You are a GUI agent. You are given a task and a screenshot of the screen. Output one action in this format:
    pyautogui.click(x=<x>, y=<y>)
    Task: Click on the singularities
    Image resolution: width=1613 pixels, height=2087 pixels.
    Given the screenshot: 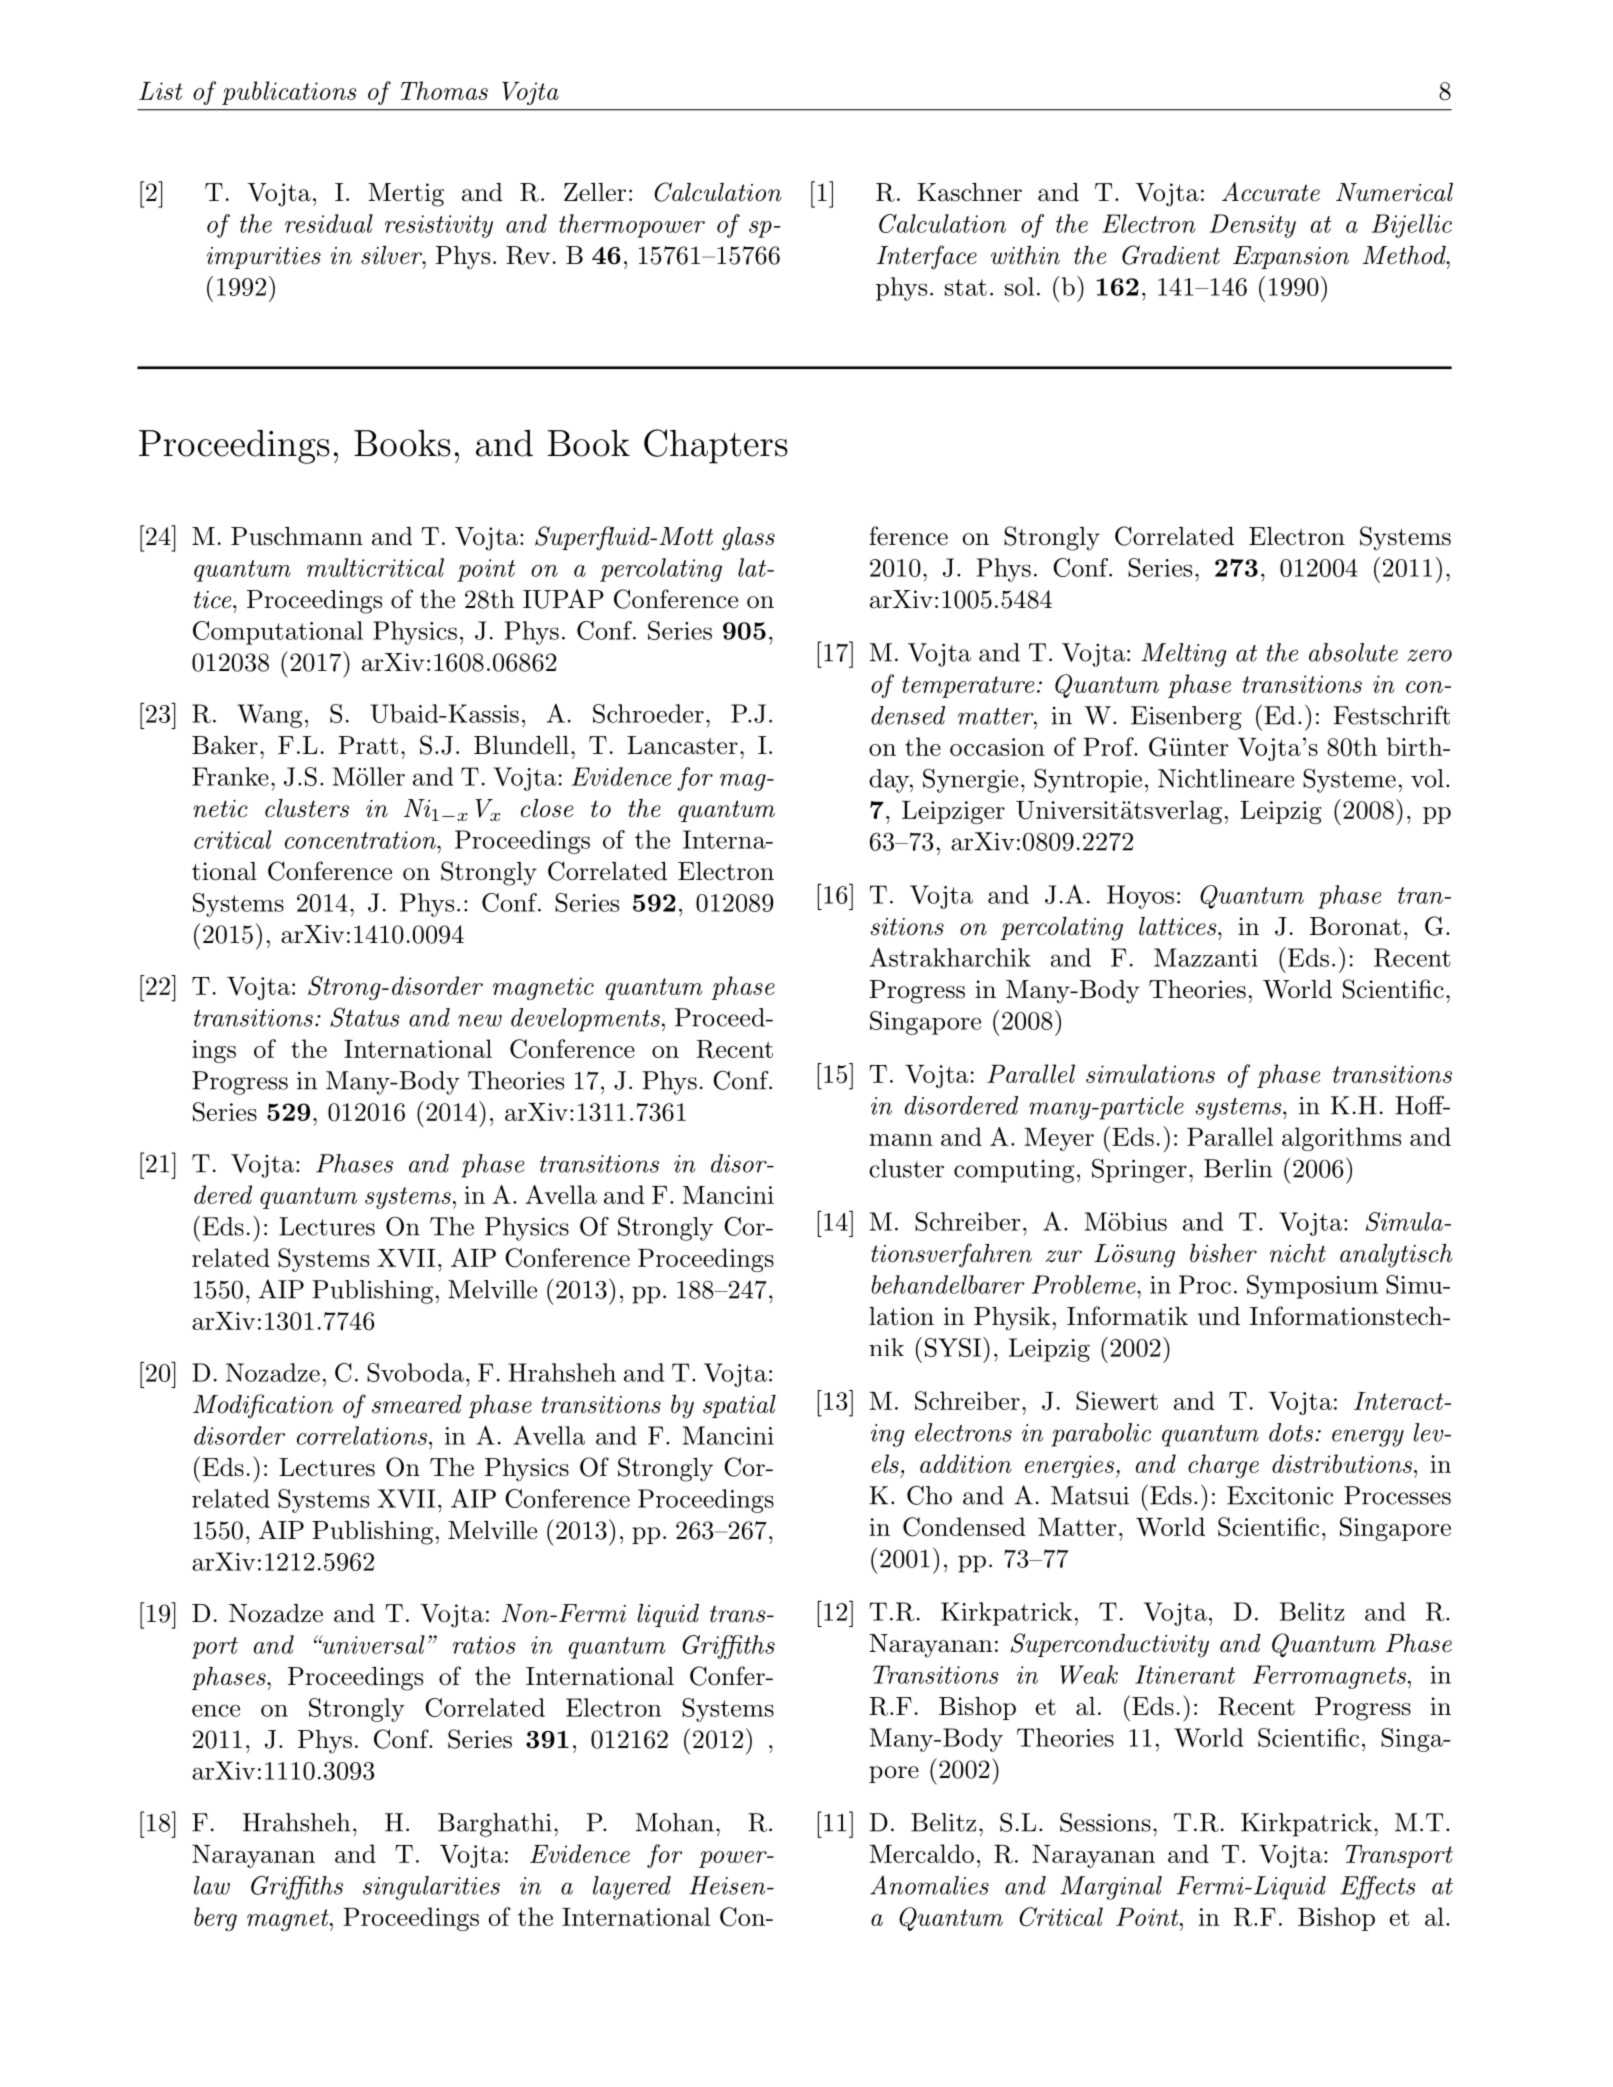 What is the action you would take?
    pyautogui.click(x=431, y=1888)
